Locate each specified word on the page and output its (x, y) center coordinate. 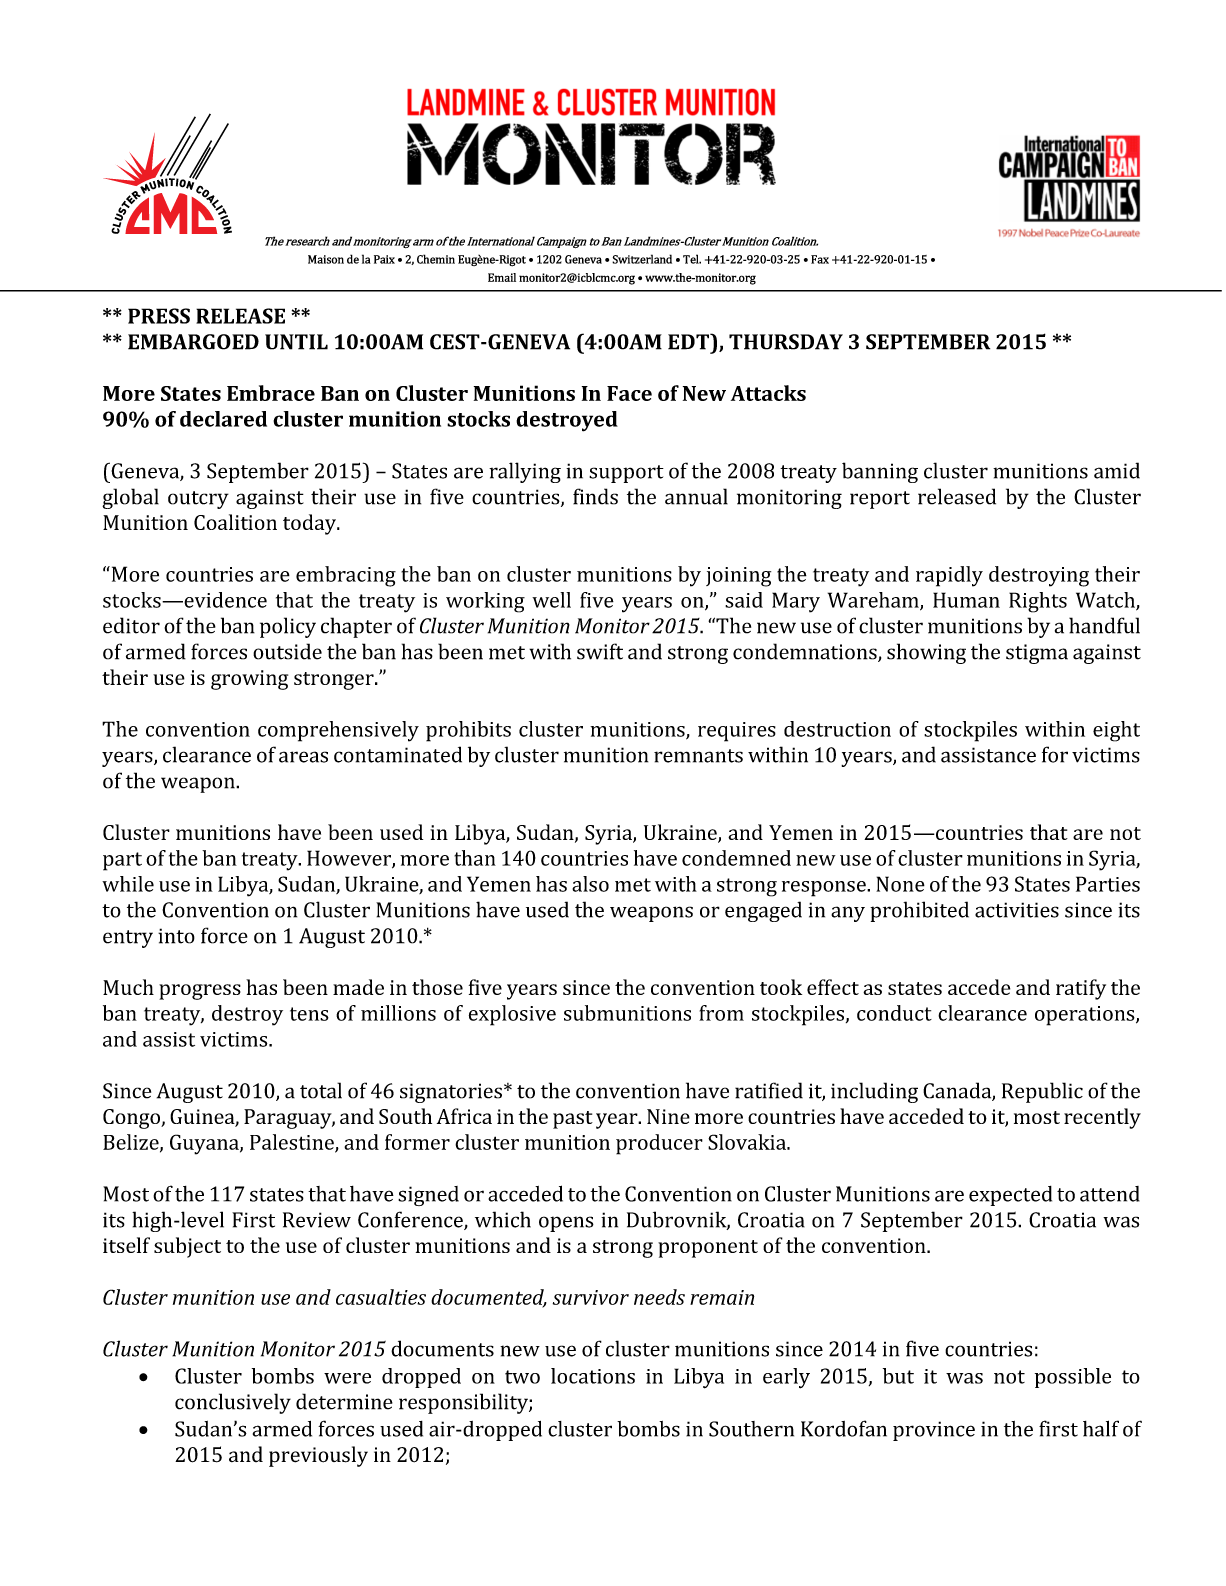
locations (593, 1376)
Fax (820, 259)
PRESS (159, 316)
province (934, 1431)
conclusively (233, 1403)
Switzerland (642, 259)
